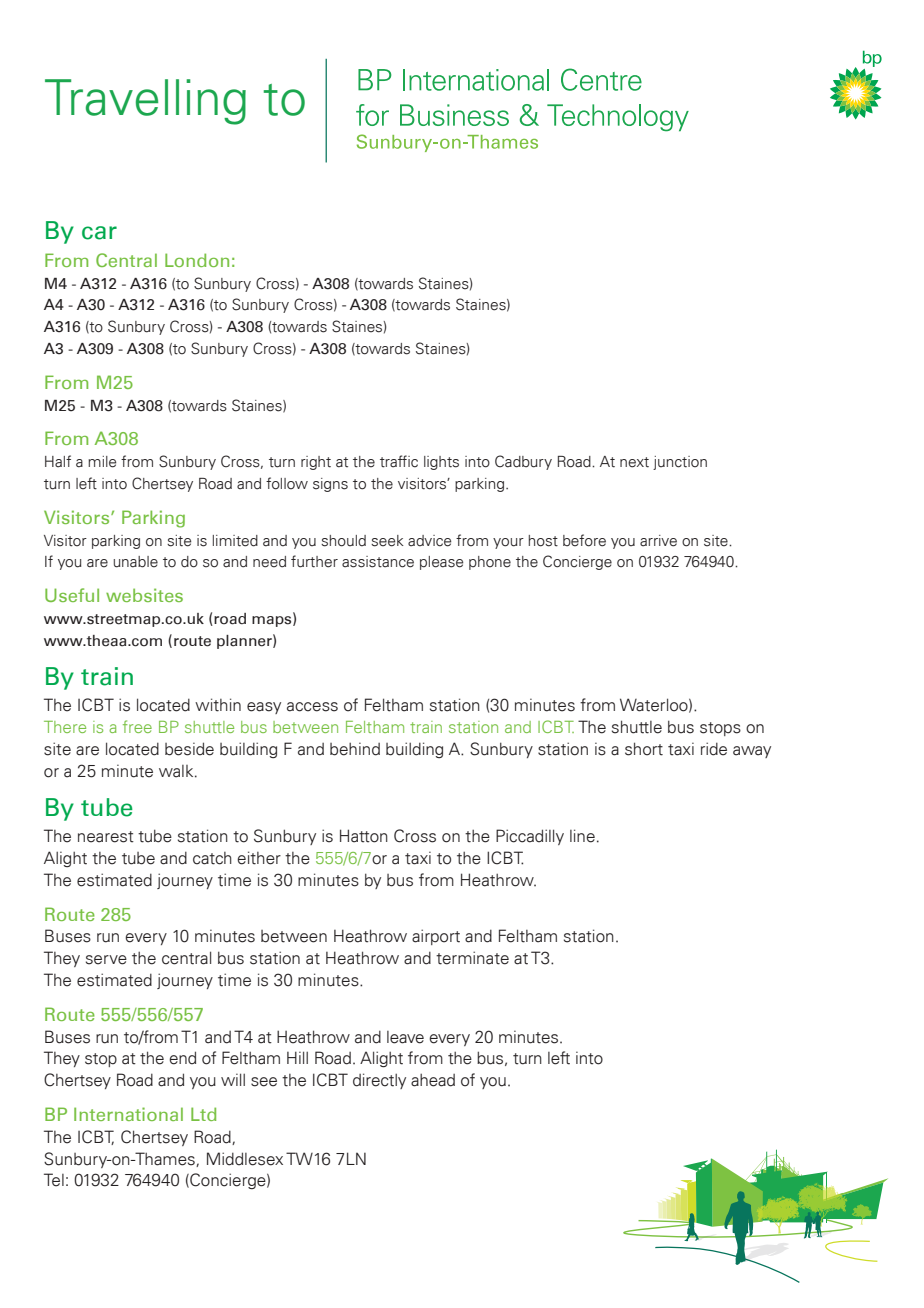 This screenshot has height=1308, width=924. What do you see at coordinates (72, 595) in the screenshot?
I see `Useful` at bounding box center [72, 595].
